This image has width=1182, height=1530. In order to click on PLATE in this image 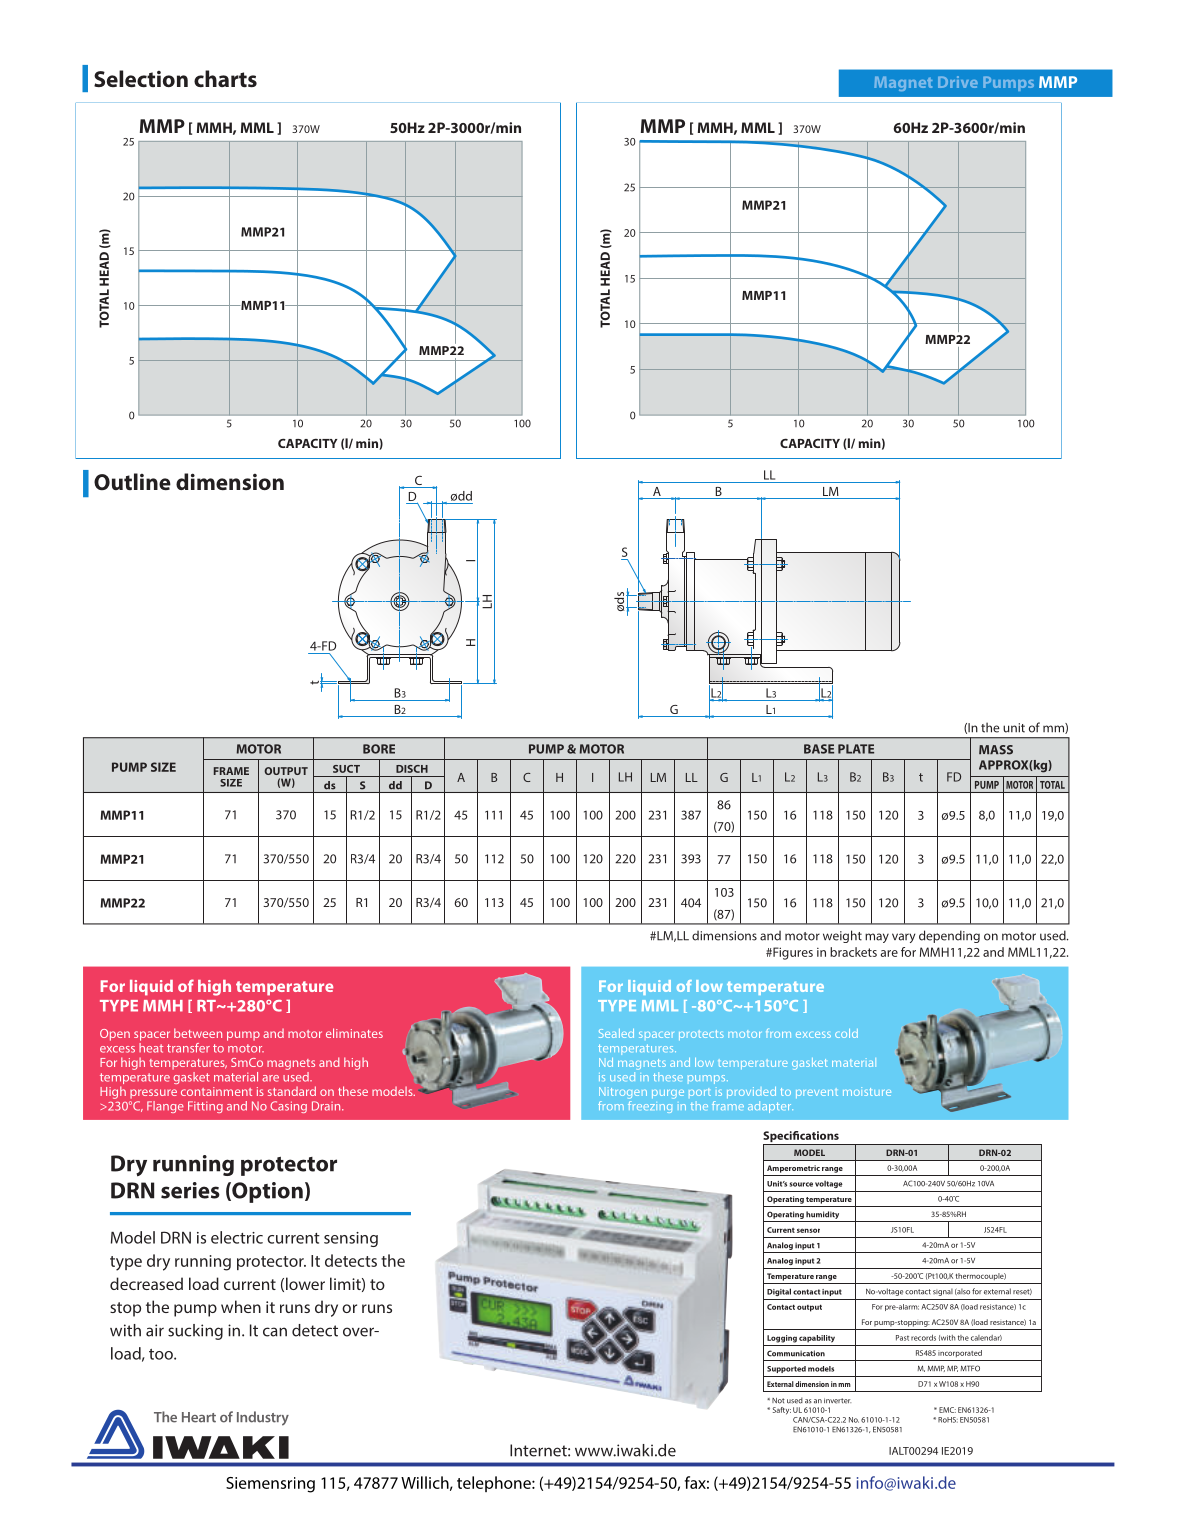, I will do `click(856, 749)`.
